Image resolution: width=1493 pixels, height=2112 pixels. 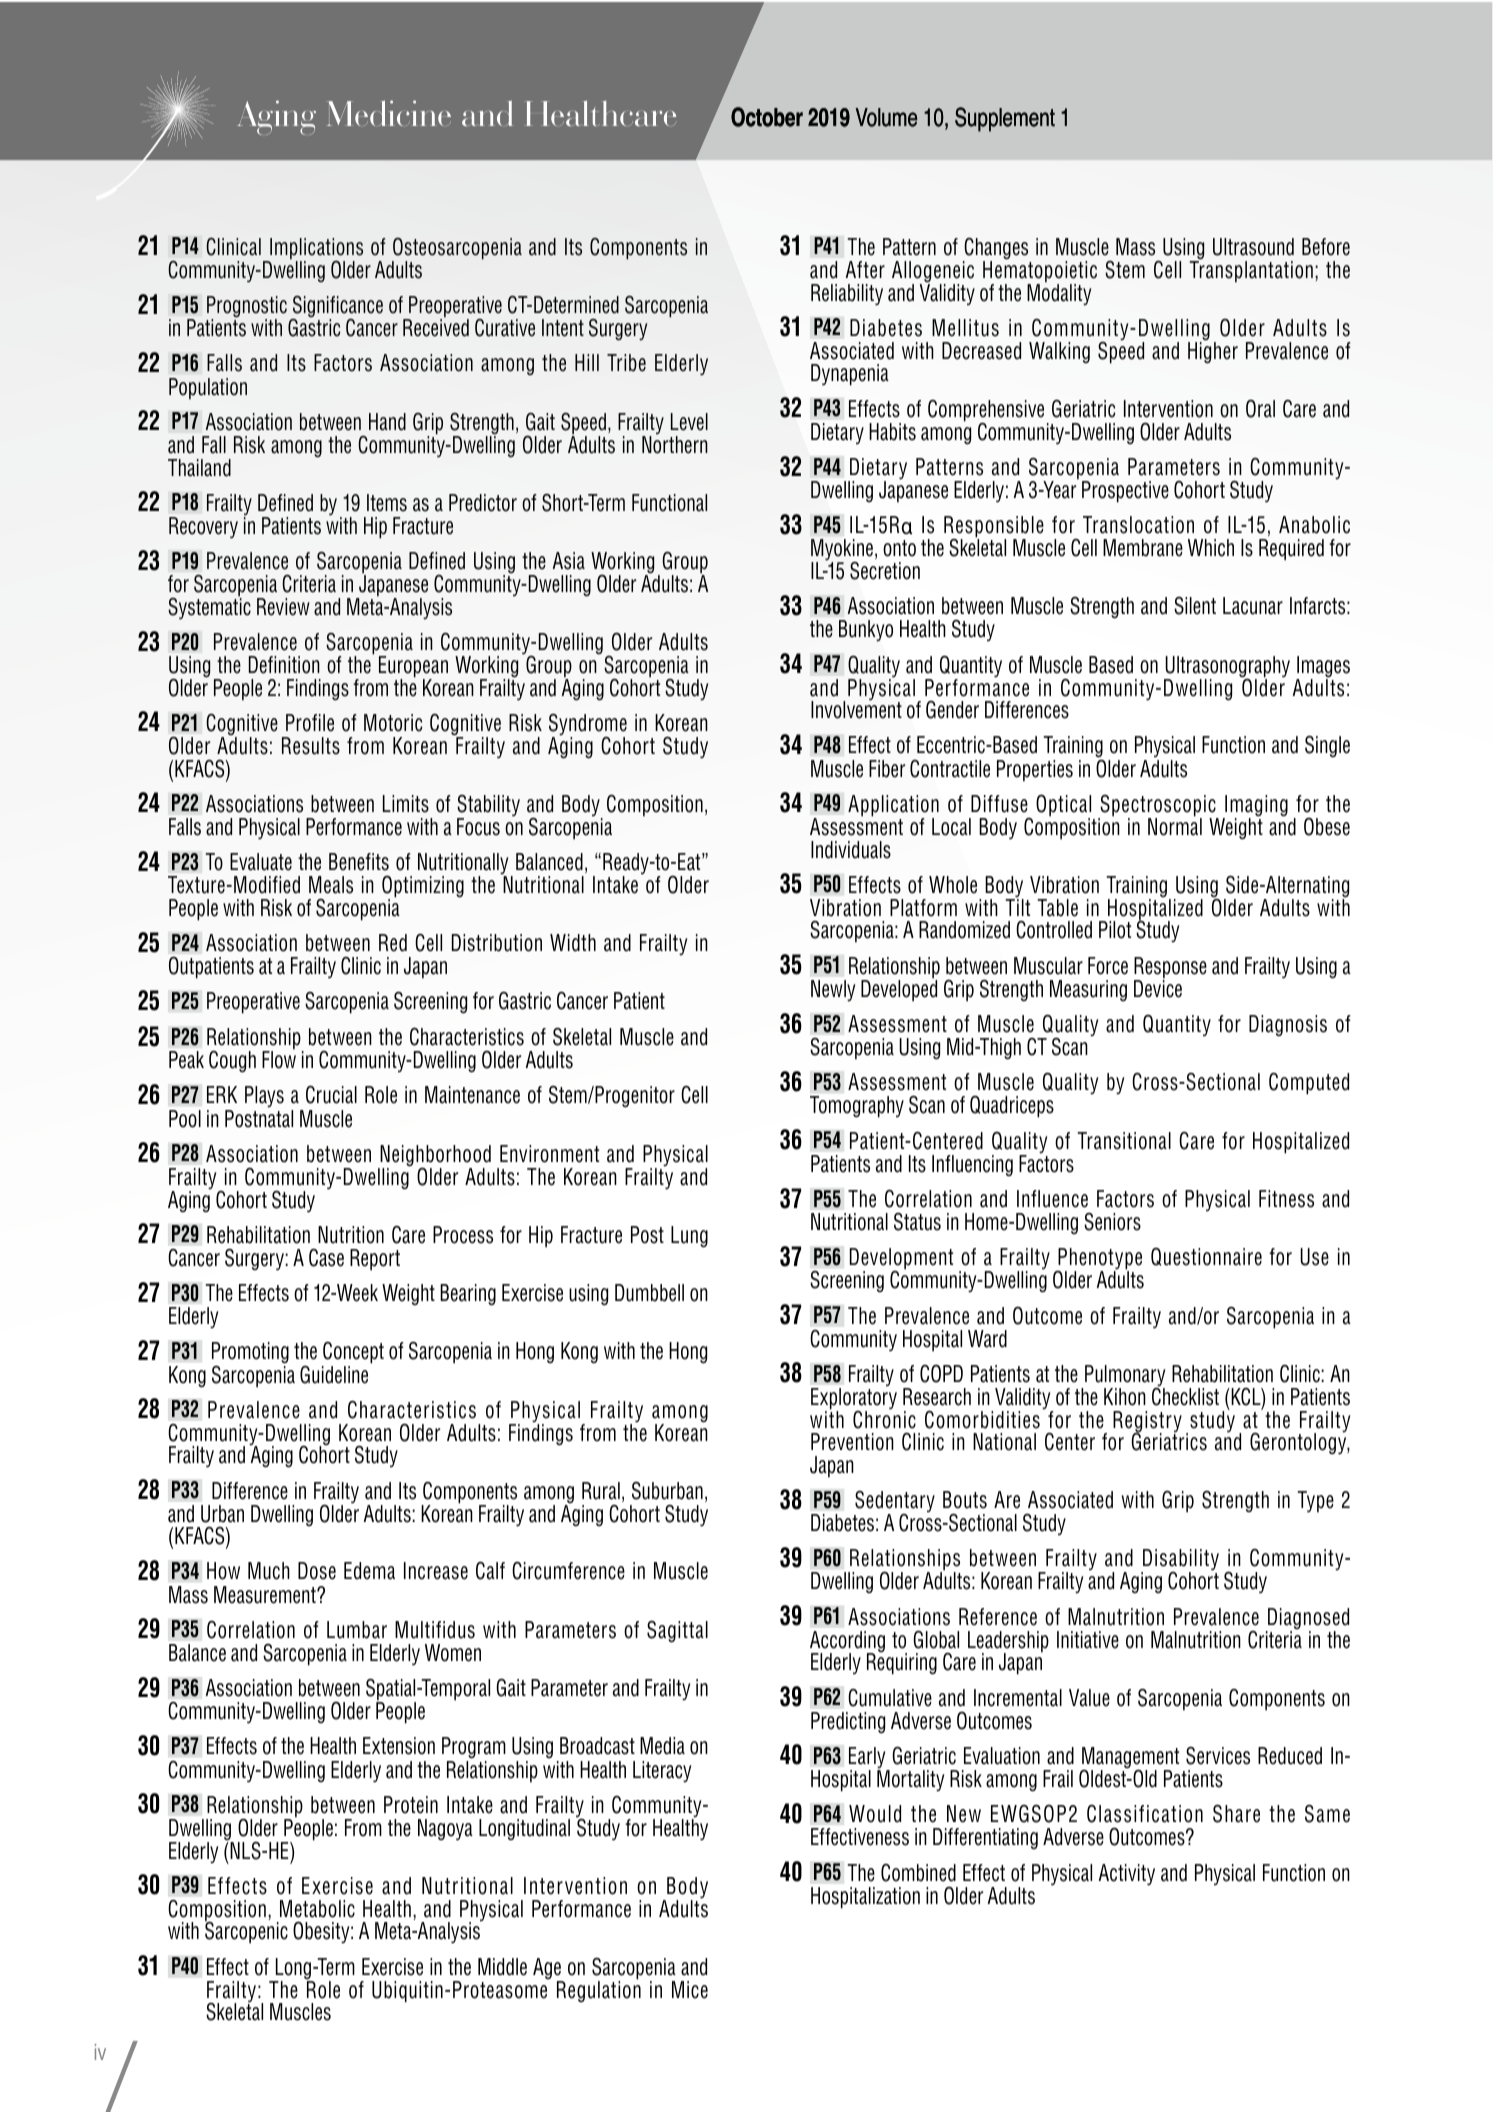 What do you see at coordinates (388, 113) in the image?
I see `Medicine` at bounding box center [388, 113].
